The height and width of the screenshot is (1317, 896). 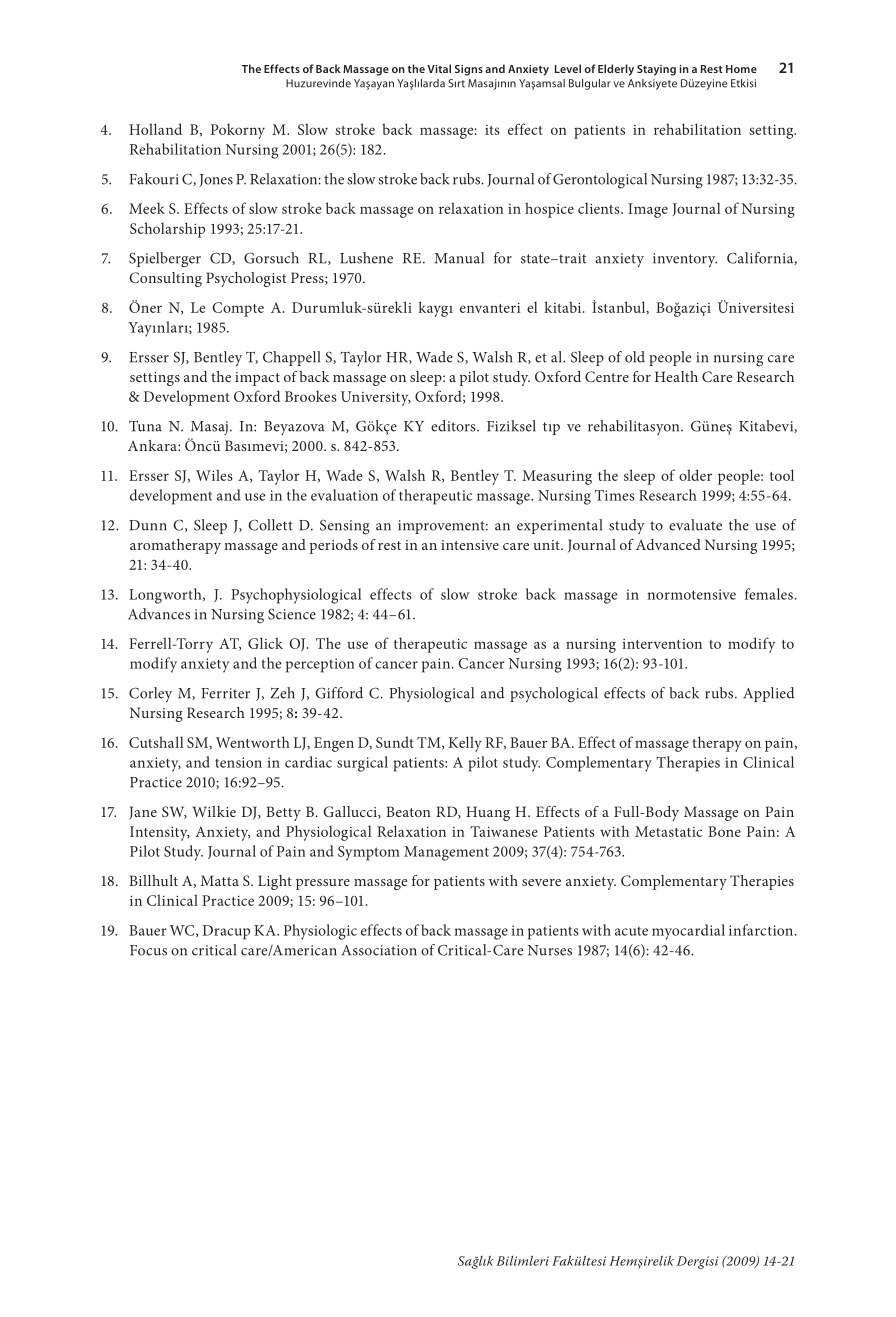 What do you see at coordinates (379, 950) in the screenshot?
I see `Association` at bounding box center [379, 950].
